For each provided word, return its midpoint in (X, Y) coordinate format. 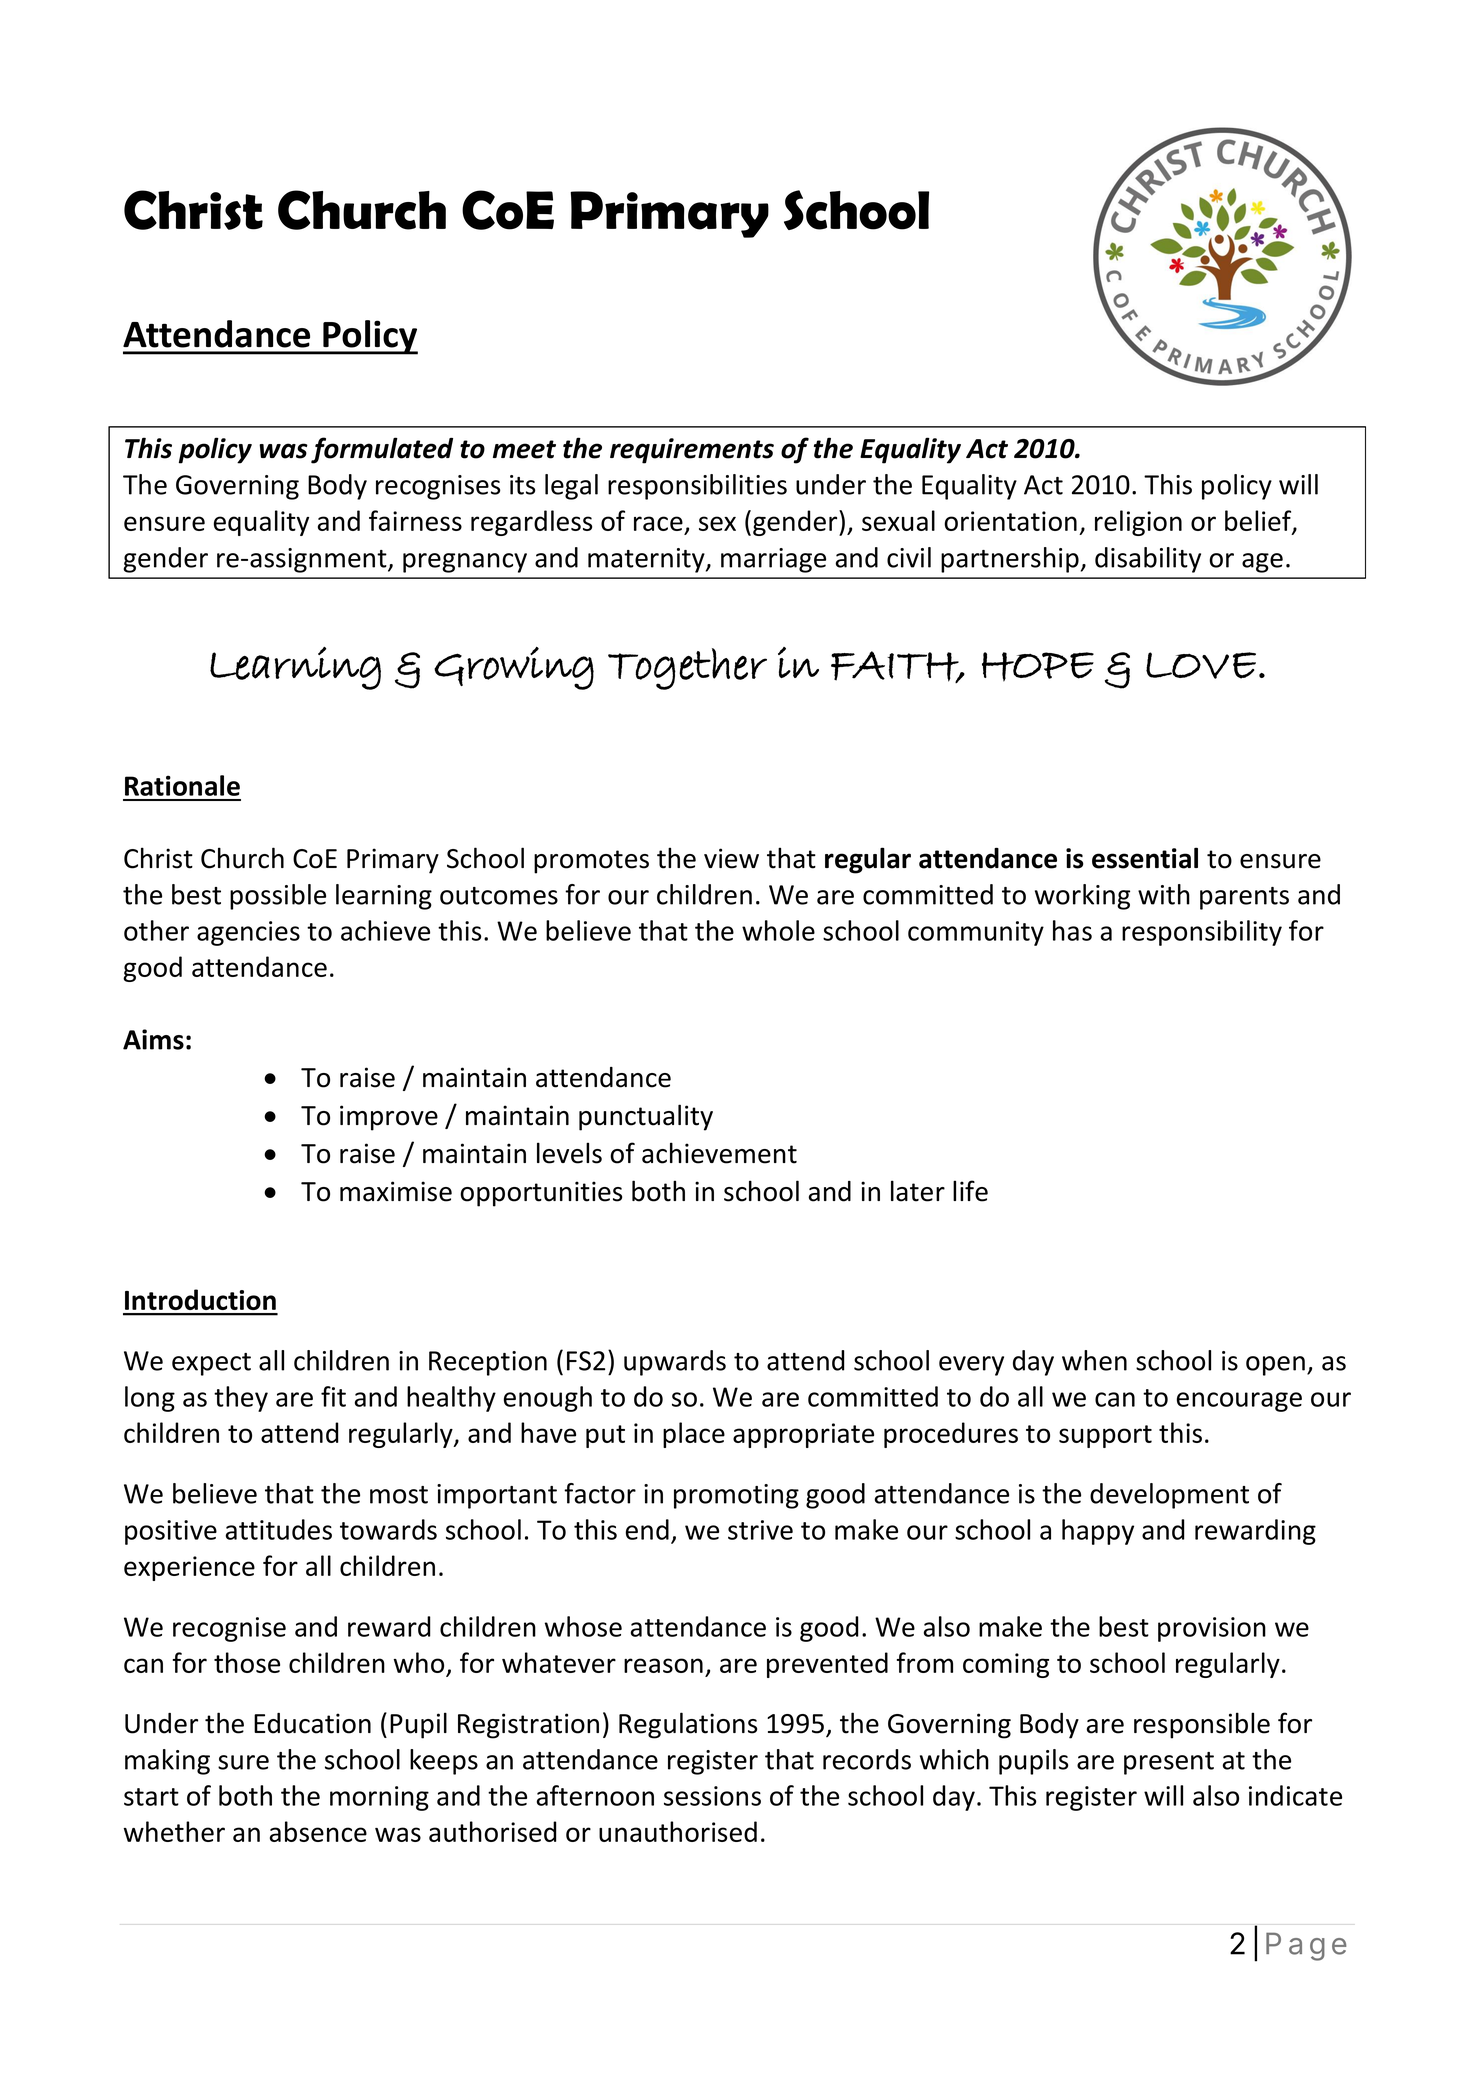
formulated (382, 450)
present (1169, 1763)
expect (211, 1364)
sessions (712, 1796)
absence (318, 1831)
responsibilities (697, 487)
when (1094, 1360)
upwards (675, 1363)
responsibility (1202, 933)
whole (778, 930)
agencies (248, 933)
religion (1138, 523)
